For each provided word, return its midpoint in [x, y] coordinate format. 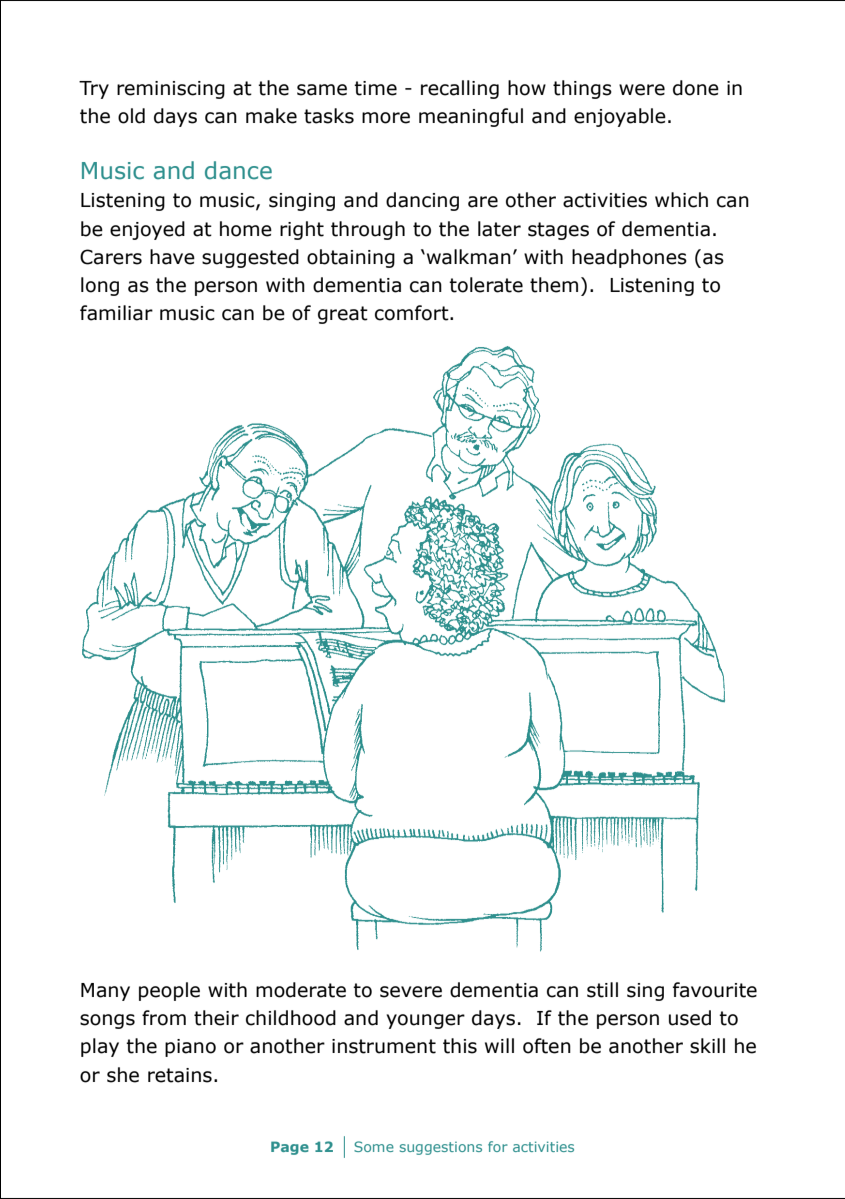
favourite [715, 990]
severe [411, 992]
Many [105, 992]
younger [425, 1021]
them [554, 285]
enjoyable [620, 117]
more [386, 118]
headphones [629, 258]
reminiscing [171, 90]
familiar [116, 313]
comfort [413, 313]
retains [180, 1075]
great [343, 315]
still [602, 990]
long [100, 286]
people [169, 991]
